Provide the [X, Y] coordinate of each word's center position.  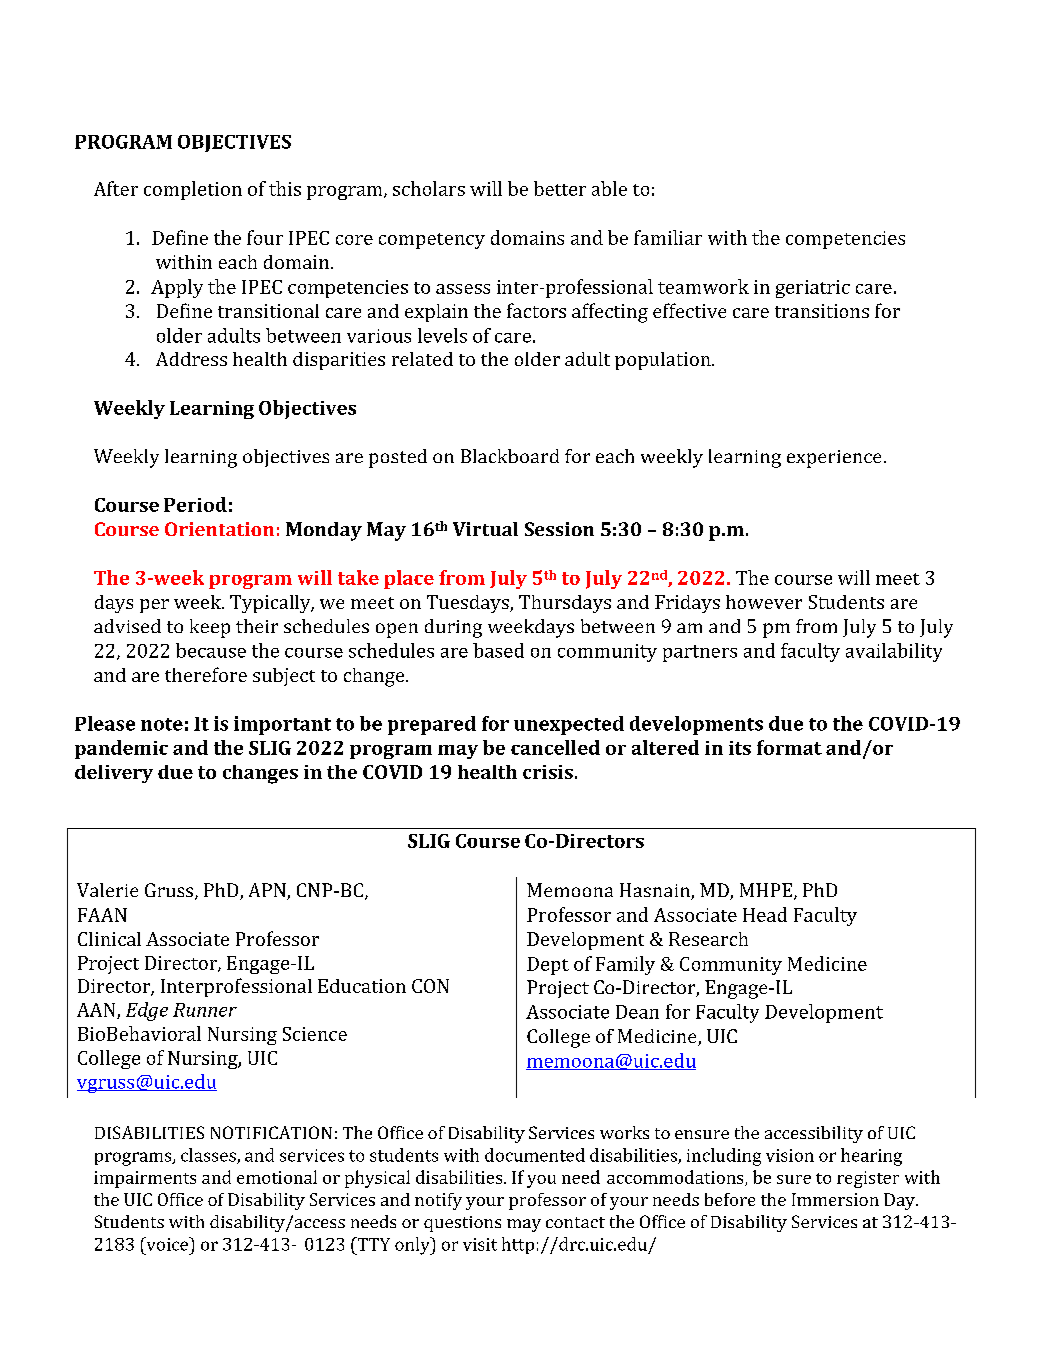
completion [193, 190]
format [789, 747]
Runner [205, 1010]
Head [765, 914]
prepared [432, 725]
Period [195, 504]
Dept [548, 966]
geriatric [813, 289]
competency [432, 241]
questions [462, 1224]
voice [167, 1244]
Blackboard [510, 456]
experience [834, 459]
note [162, 724]
